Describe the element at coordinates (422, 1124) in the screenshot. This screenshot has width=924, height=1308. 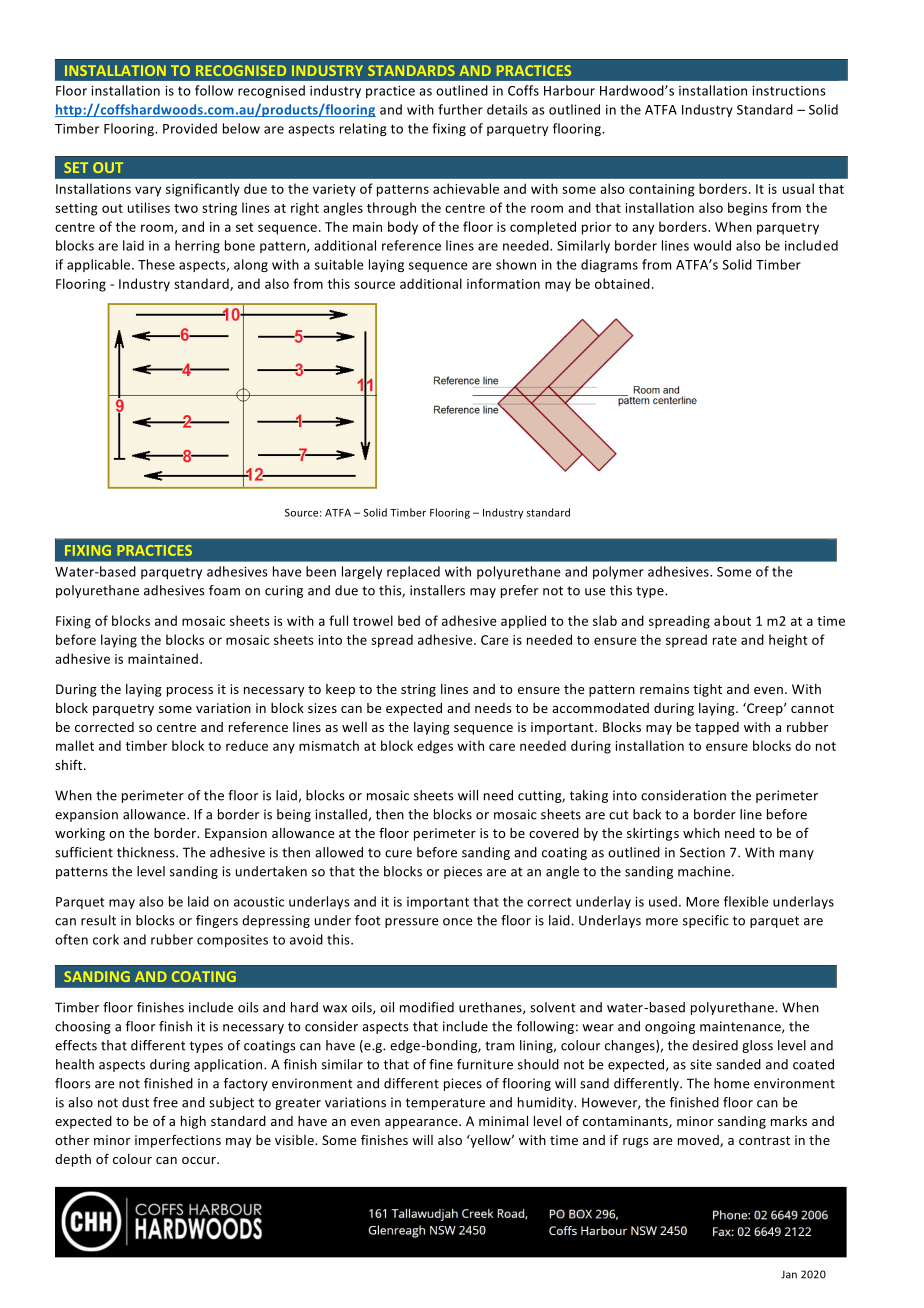
I see `appearance` at that location.
